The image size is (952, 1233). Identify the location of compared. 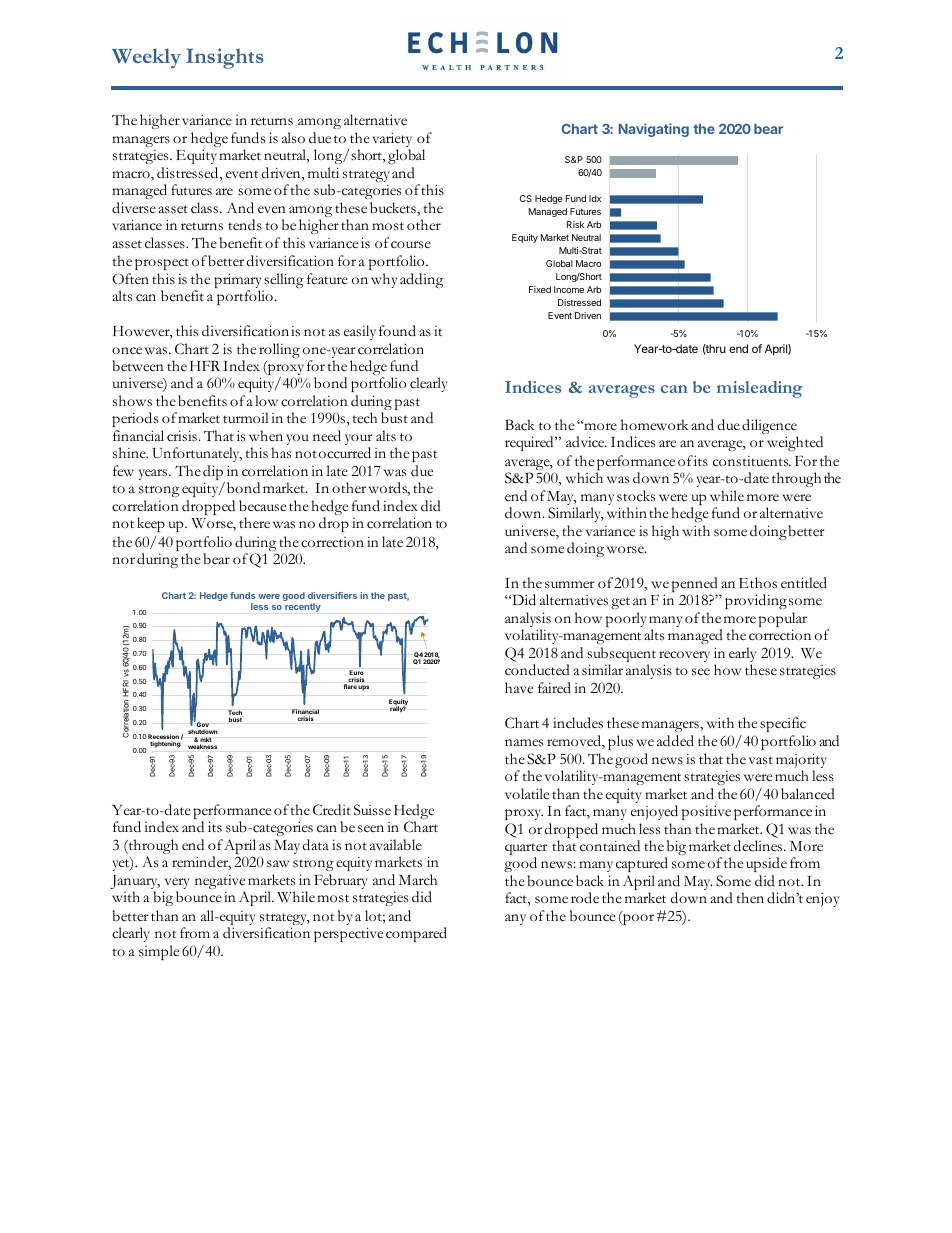
(416, 934).
